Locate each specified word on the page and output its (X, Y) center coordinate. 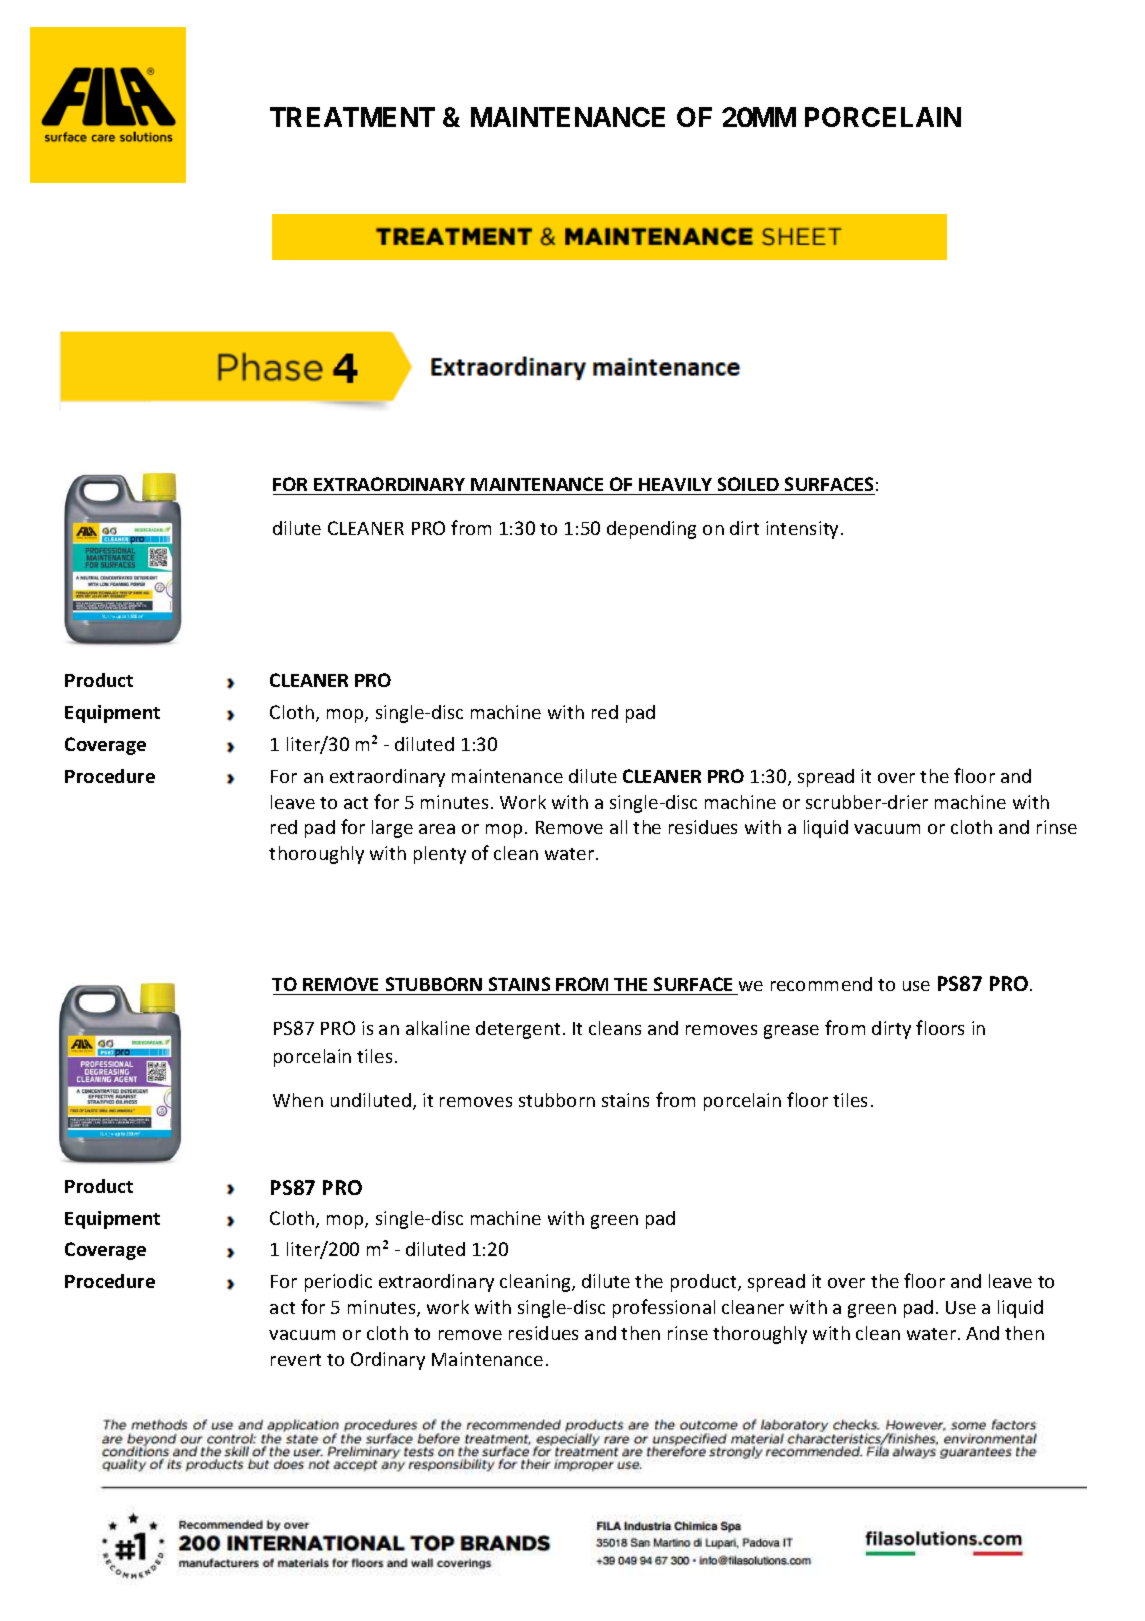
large (392, 829)
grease (791, 1032)
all (618, 827)
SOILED (748, 484)
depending (651, 530)
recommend (821, 984)
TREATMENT (352, 117)
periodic (338, 1283)
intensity (804, 530)
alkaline (438, 1028)
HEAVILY (675, 484)
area (437, 829)
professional (664, 1308)
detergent (518, 1030)
